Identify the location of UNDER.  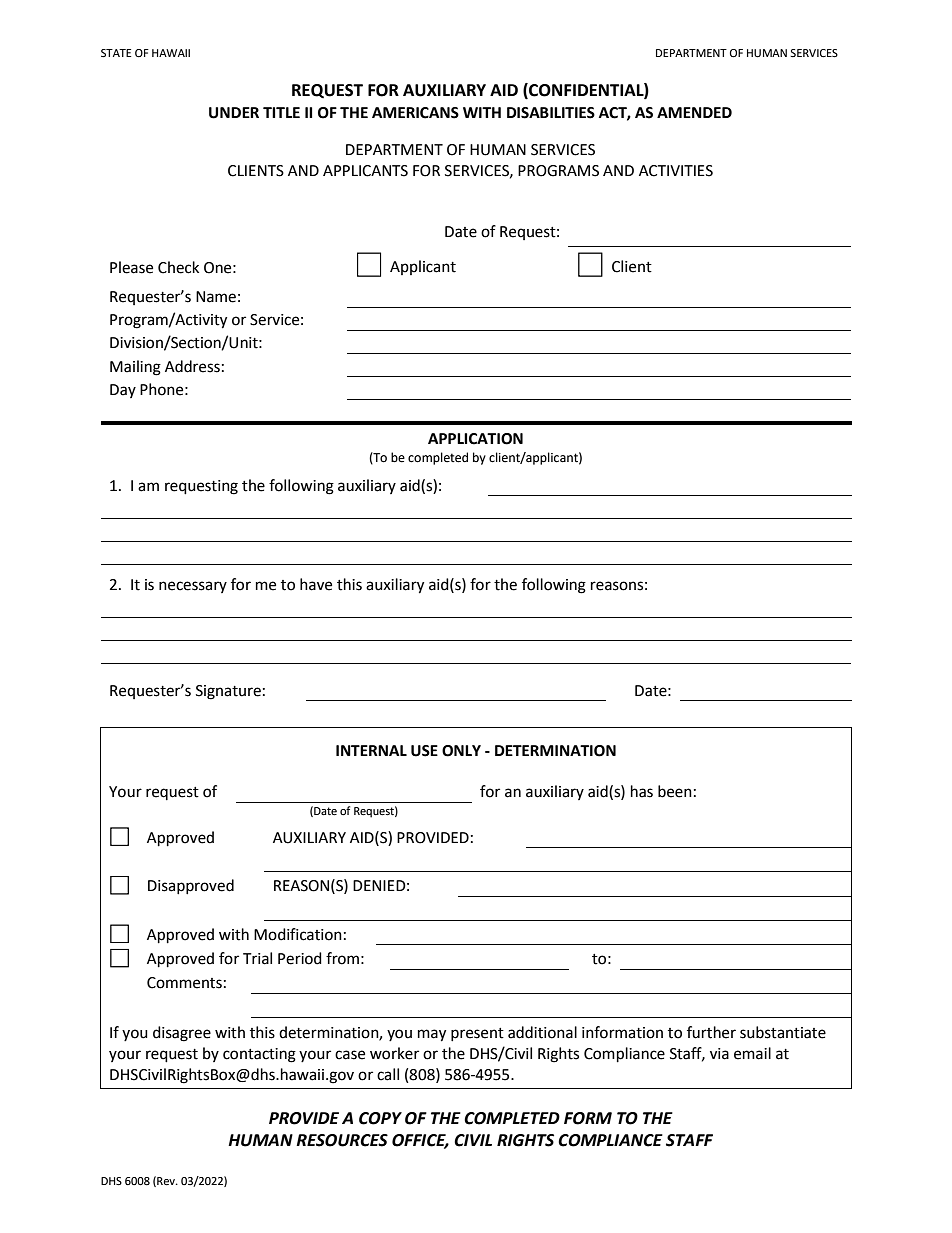
(234, 113).
